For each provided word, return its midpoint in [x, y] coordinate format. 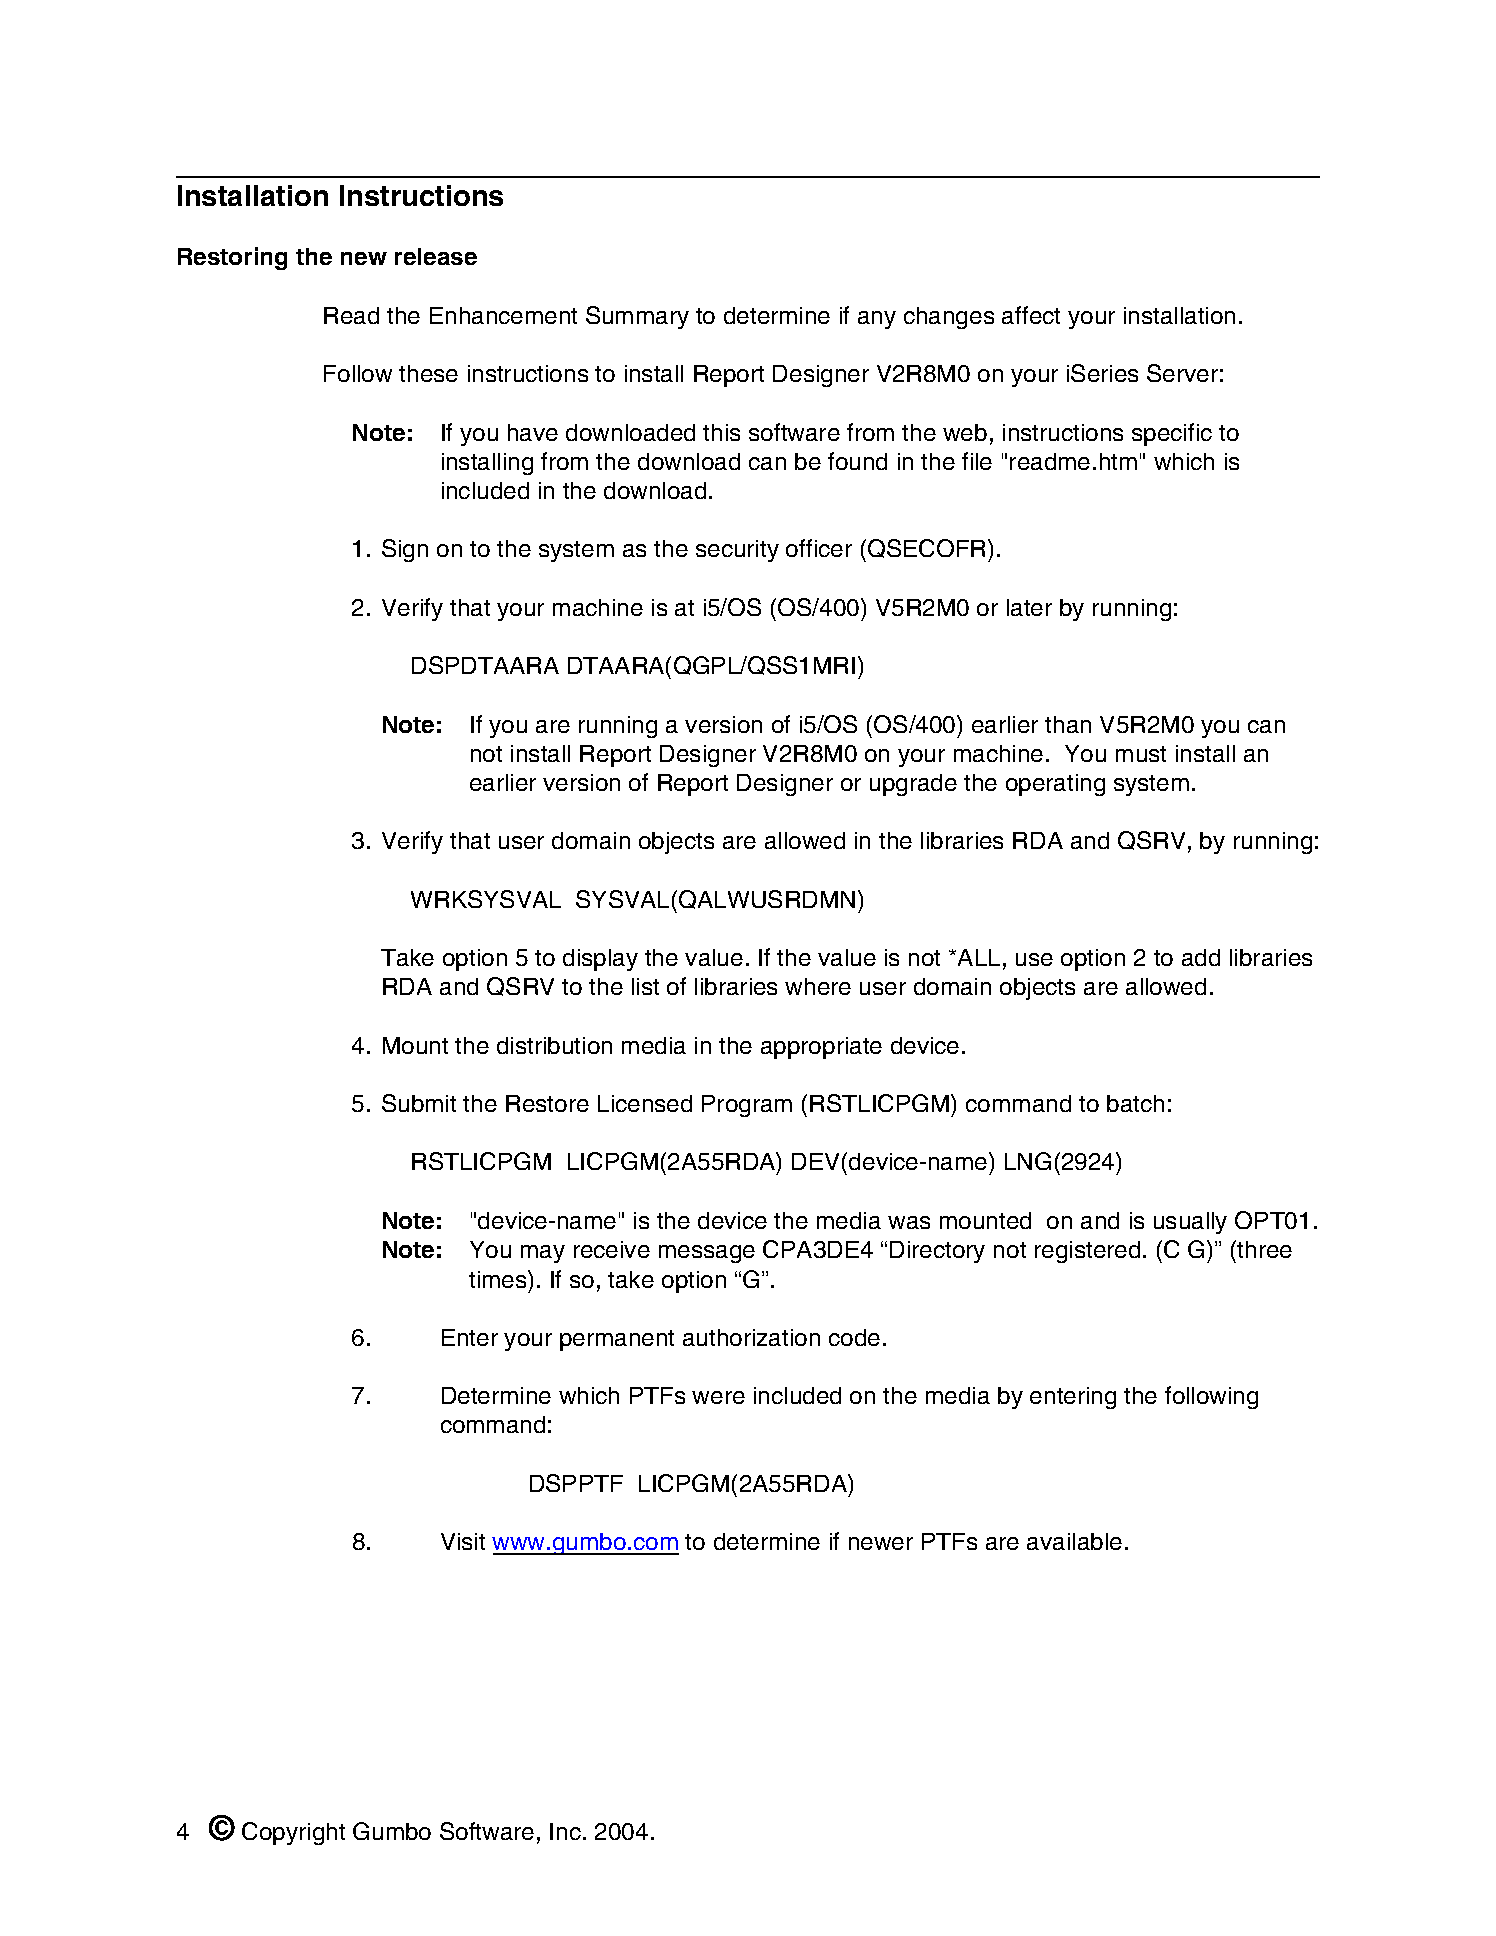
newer [881, 1543]
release [436, 256]
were [718, 1397]
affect [1031, 315]
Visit [463, 1541]
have [533, 432]
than [1068, 724]
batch [1135, 1103]
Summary [637, 317]
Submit [419, 1103]
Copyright [293, 1833]
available [1074, 1541]
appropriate [821, 1048]
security [737, 551]
